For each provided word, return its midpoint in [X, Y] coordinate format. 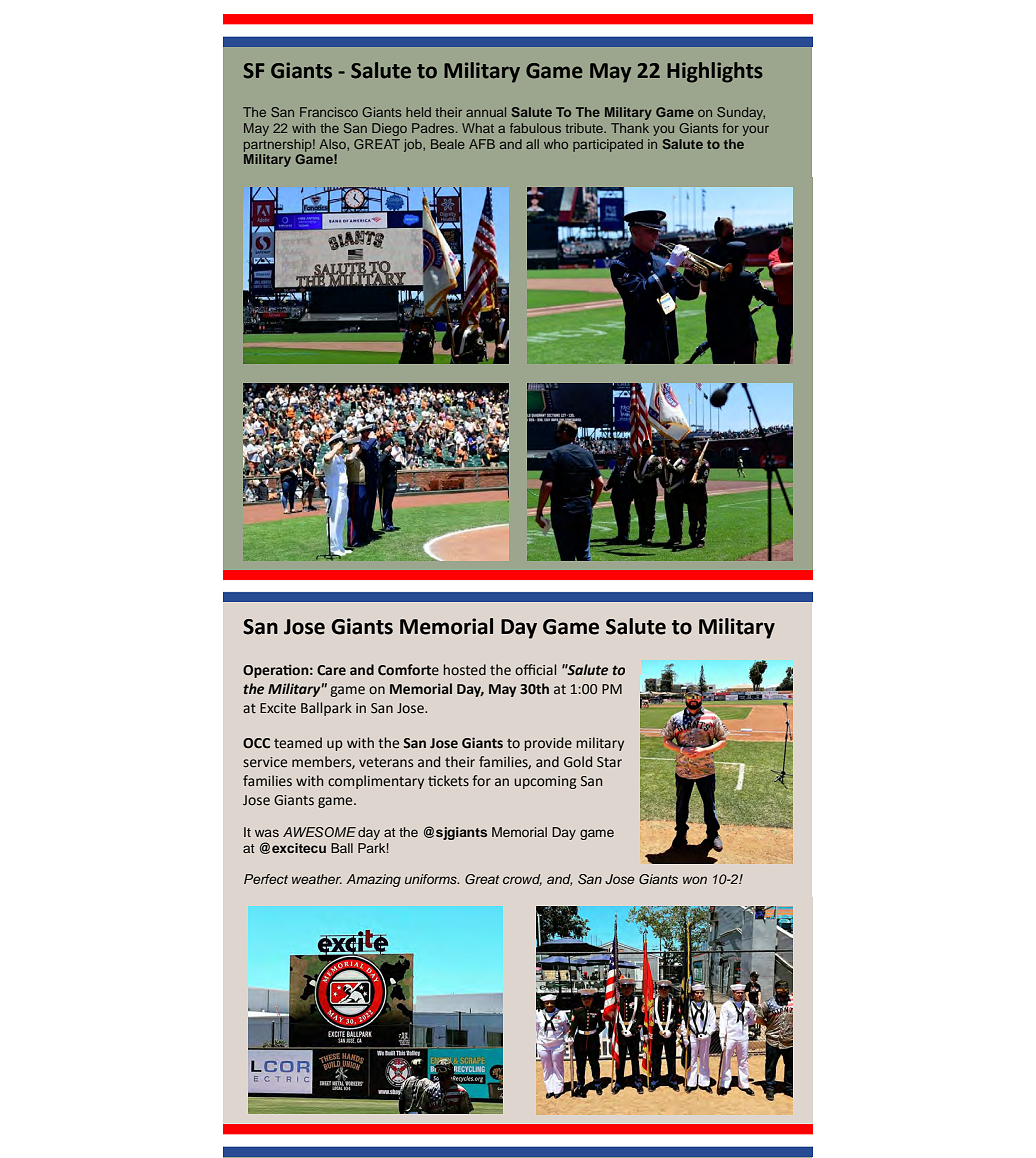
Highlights [715, 72]
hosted [464, 670]
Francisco [329, 112]
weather [317, 879]
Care [331, 670]
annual [486, 112]
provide [548, 744]
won [695, 880]
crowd [522, 880]
